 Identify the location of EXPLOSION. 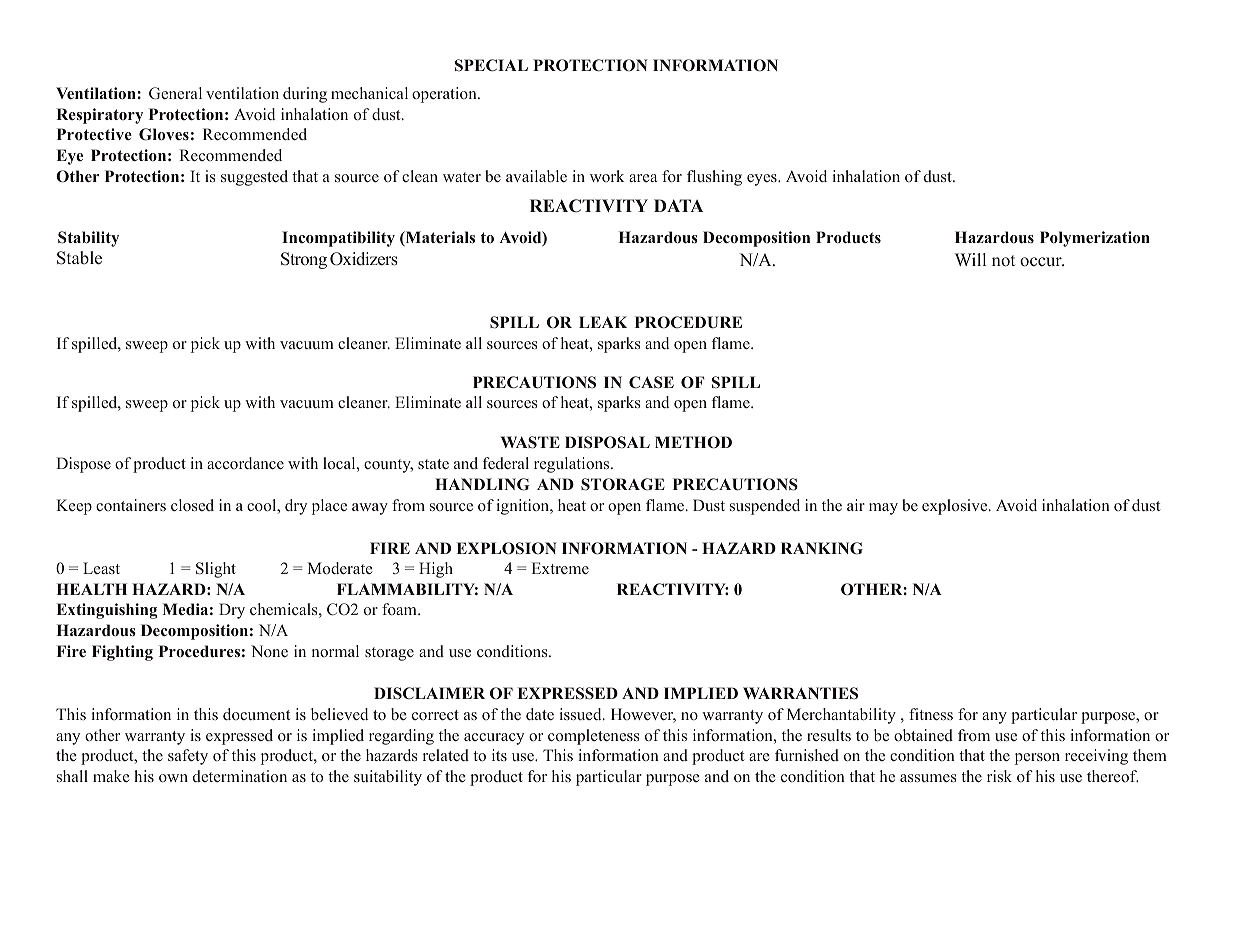
(507, 548).
